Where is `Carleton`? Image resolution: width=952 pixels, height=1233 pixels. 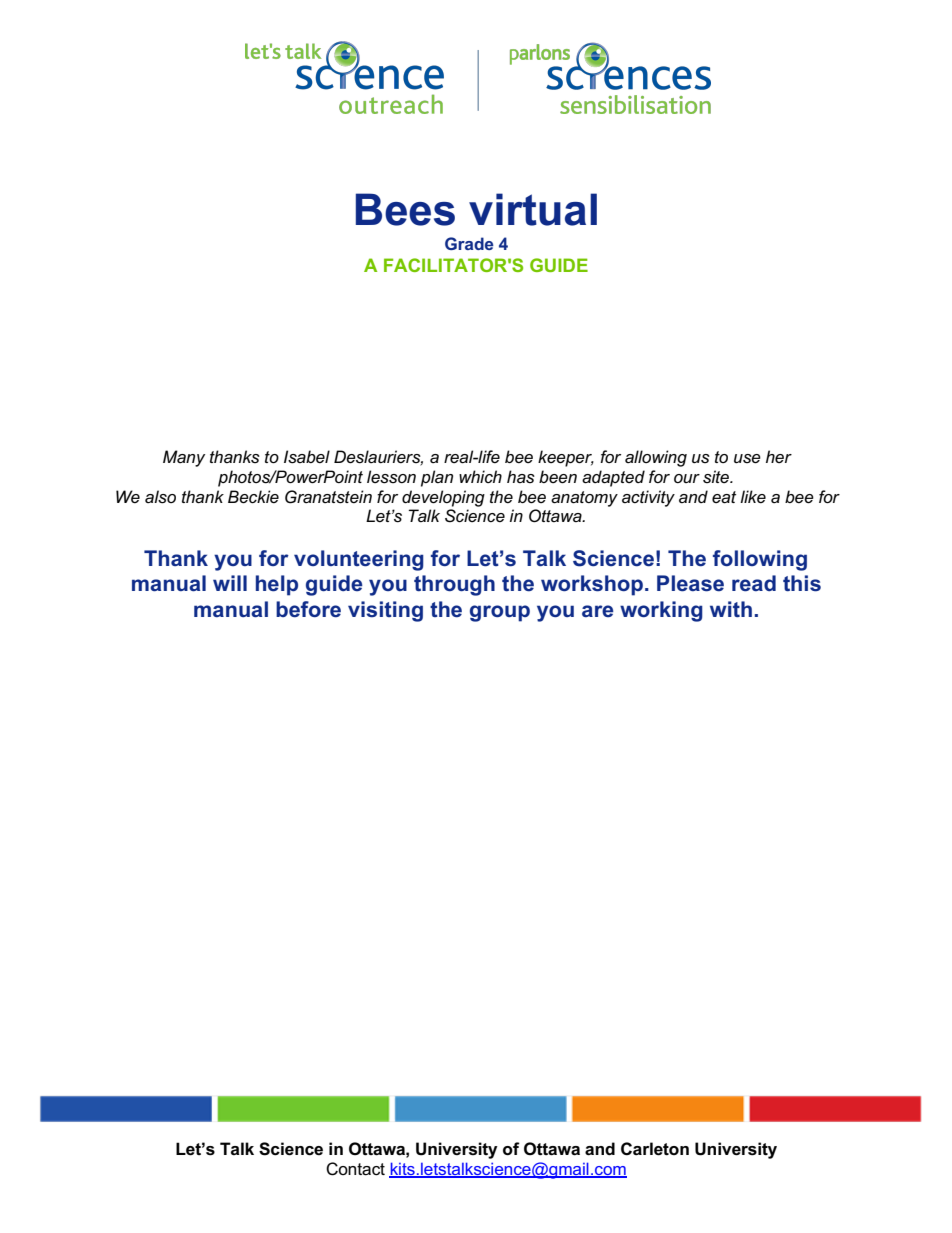
Carleton is located at coordinates (655, 1149).
